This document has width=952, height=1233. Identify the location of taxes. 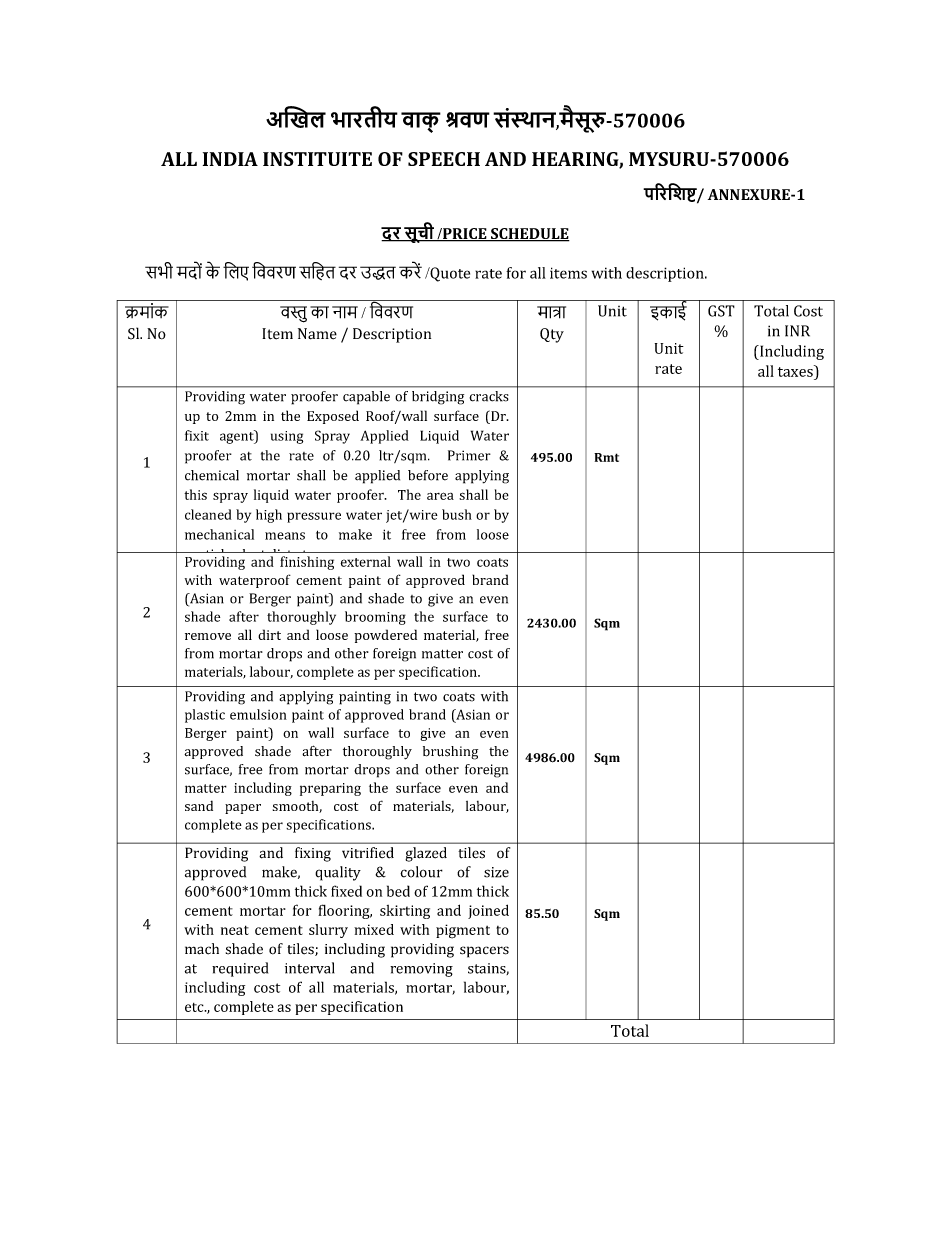
(796, 371).
